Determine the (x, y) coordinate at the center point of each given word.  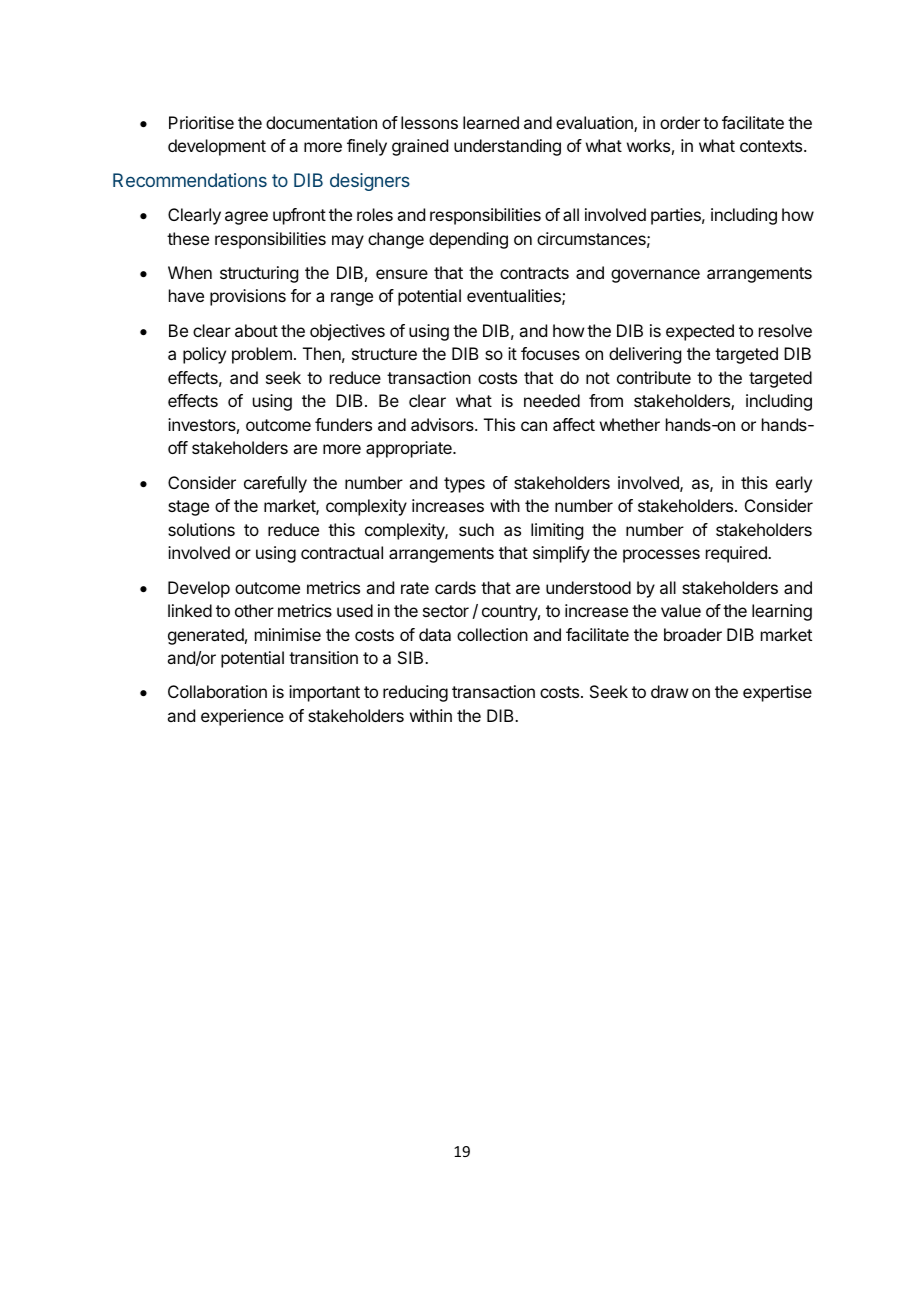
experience (242, 717)
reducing (415, 693)
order (680, 122)
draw (669, 691)
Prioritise (201, 122)
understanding (507, 147)
